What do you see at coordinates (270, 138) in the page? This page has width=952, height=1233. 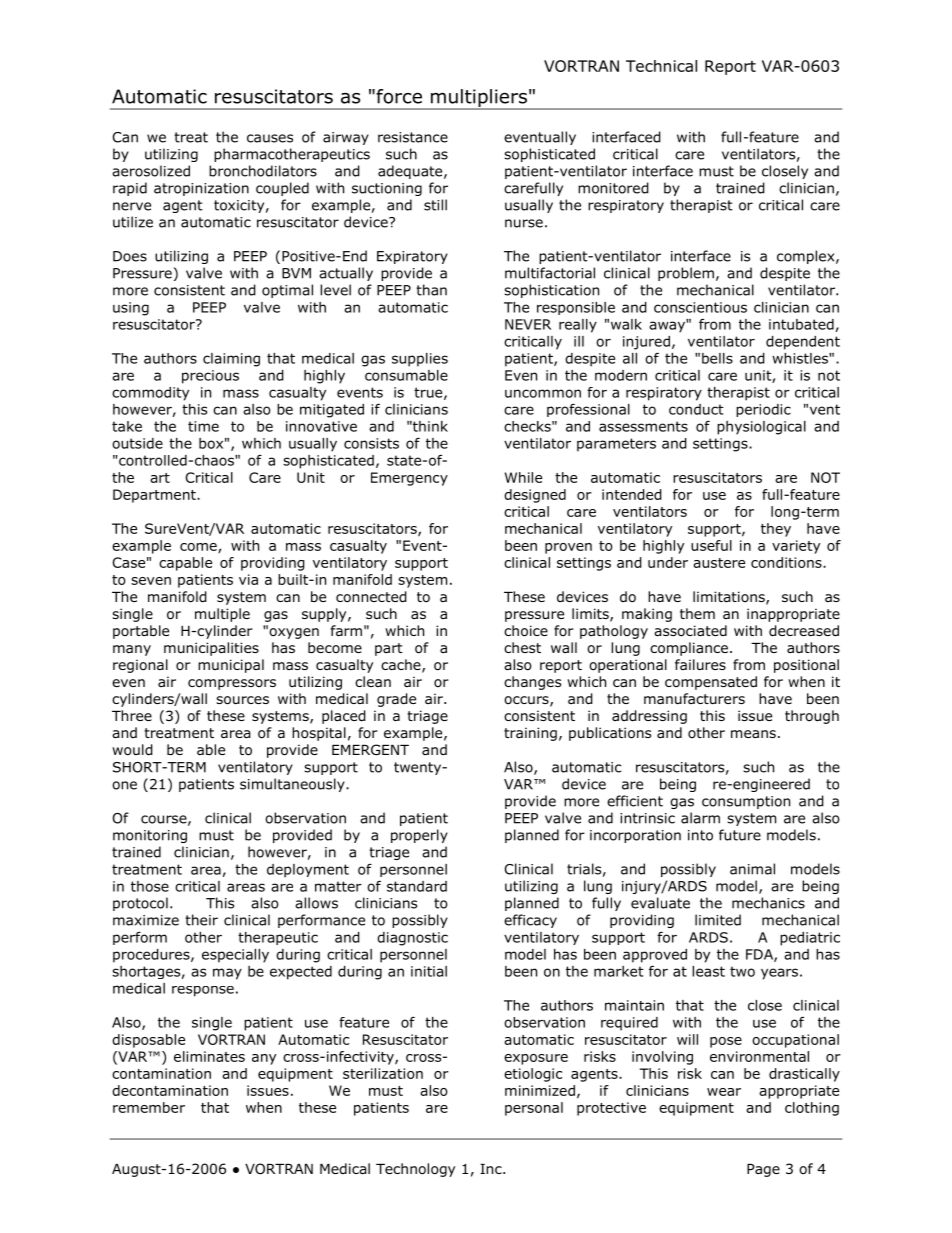 I see `causes` at bounding box center [270, 138].
